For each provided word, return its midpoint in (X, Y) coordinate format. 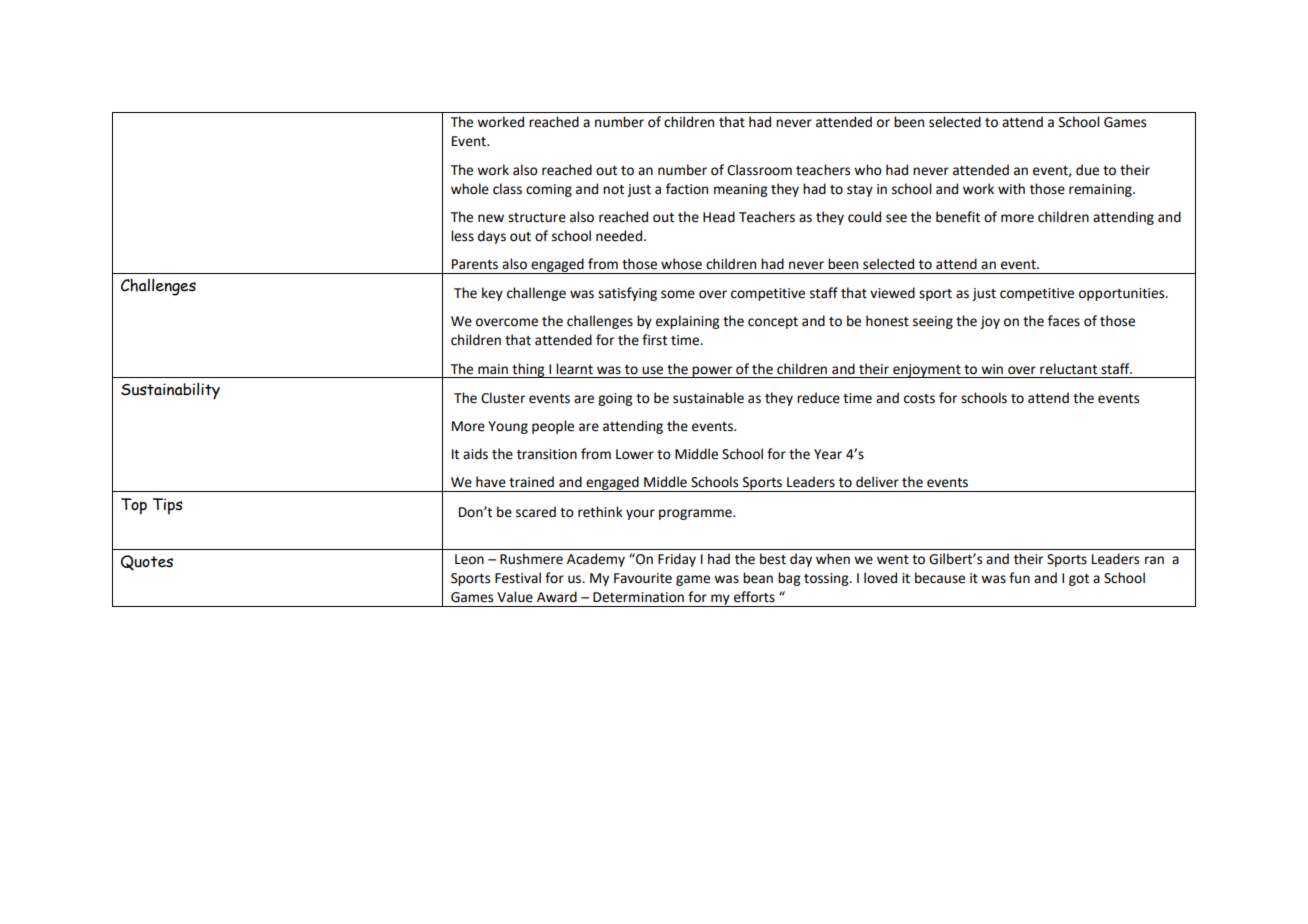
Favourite (643, 578)
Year (828, 454)
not (613, 190)
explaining (687, 322)
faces (1064, 321)
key (492, 294)
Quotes (147, 563)
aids (475, 454)
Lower (635, 454)
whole (470, 189)
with (1011, 189)
